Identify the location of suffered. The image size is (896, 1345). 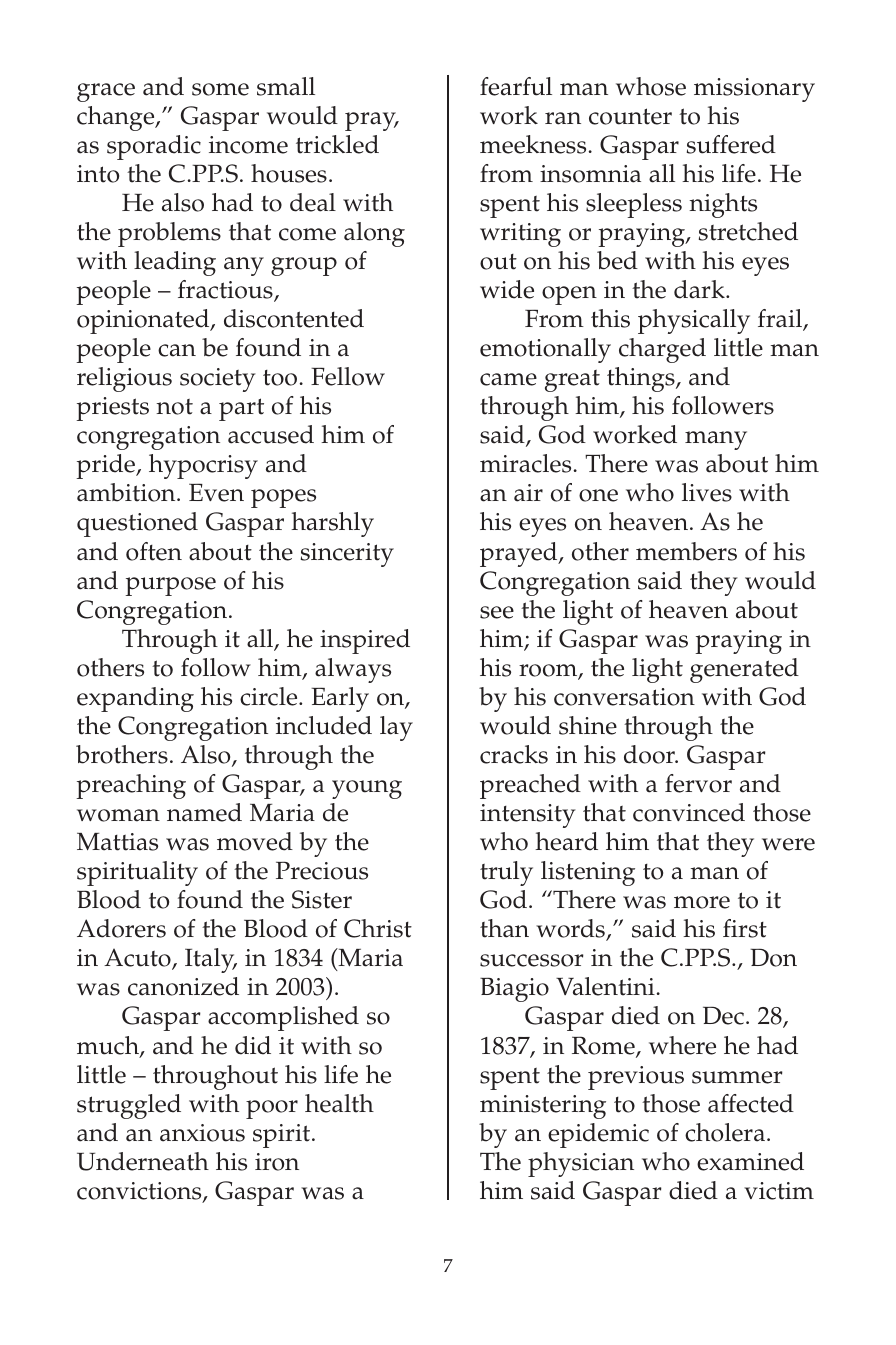
(731, 144).
